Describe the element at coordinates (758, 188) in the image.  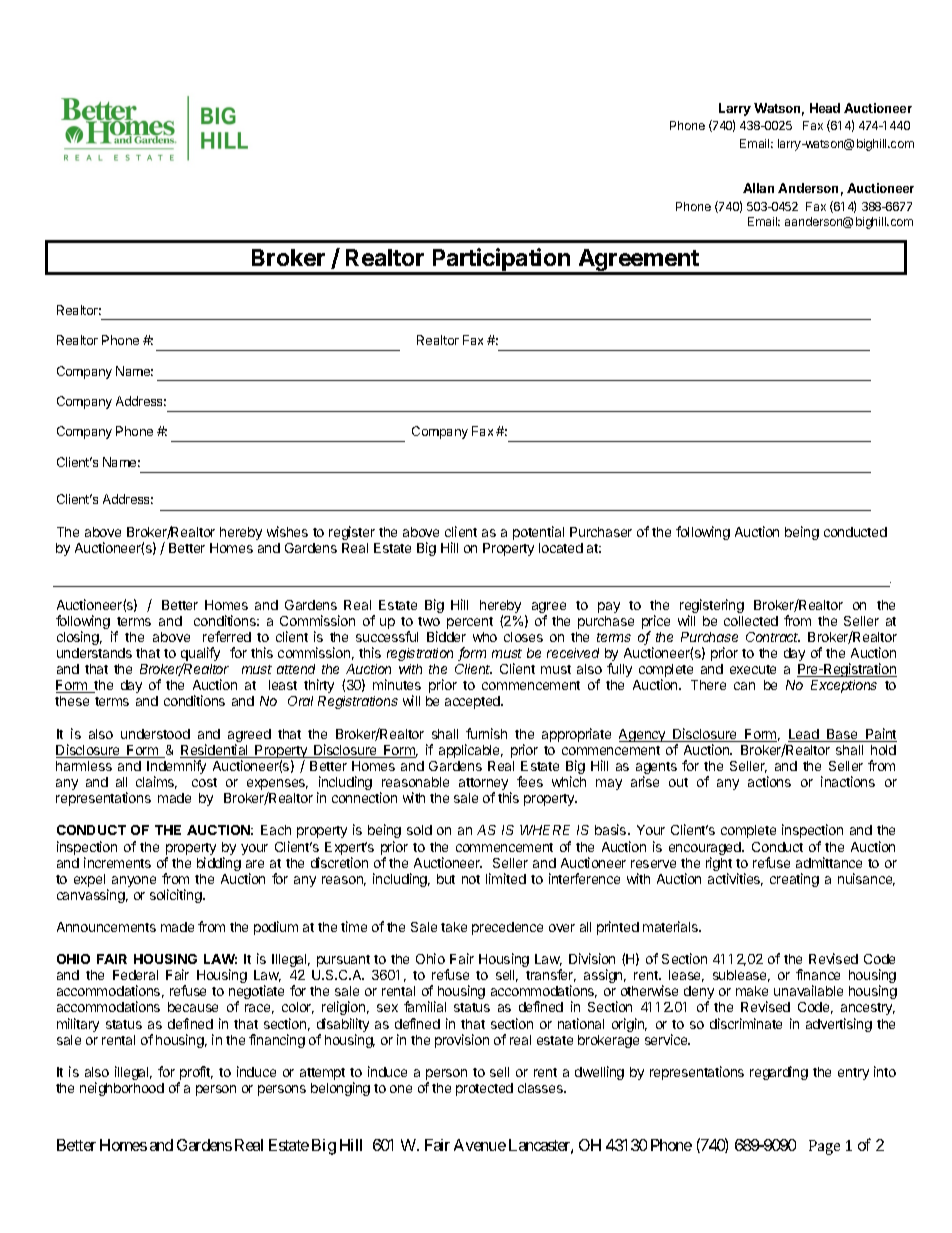
I see `Allan` at that location.
